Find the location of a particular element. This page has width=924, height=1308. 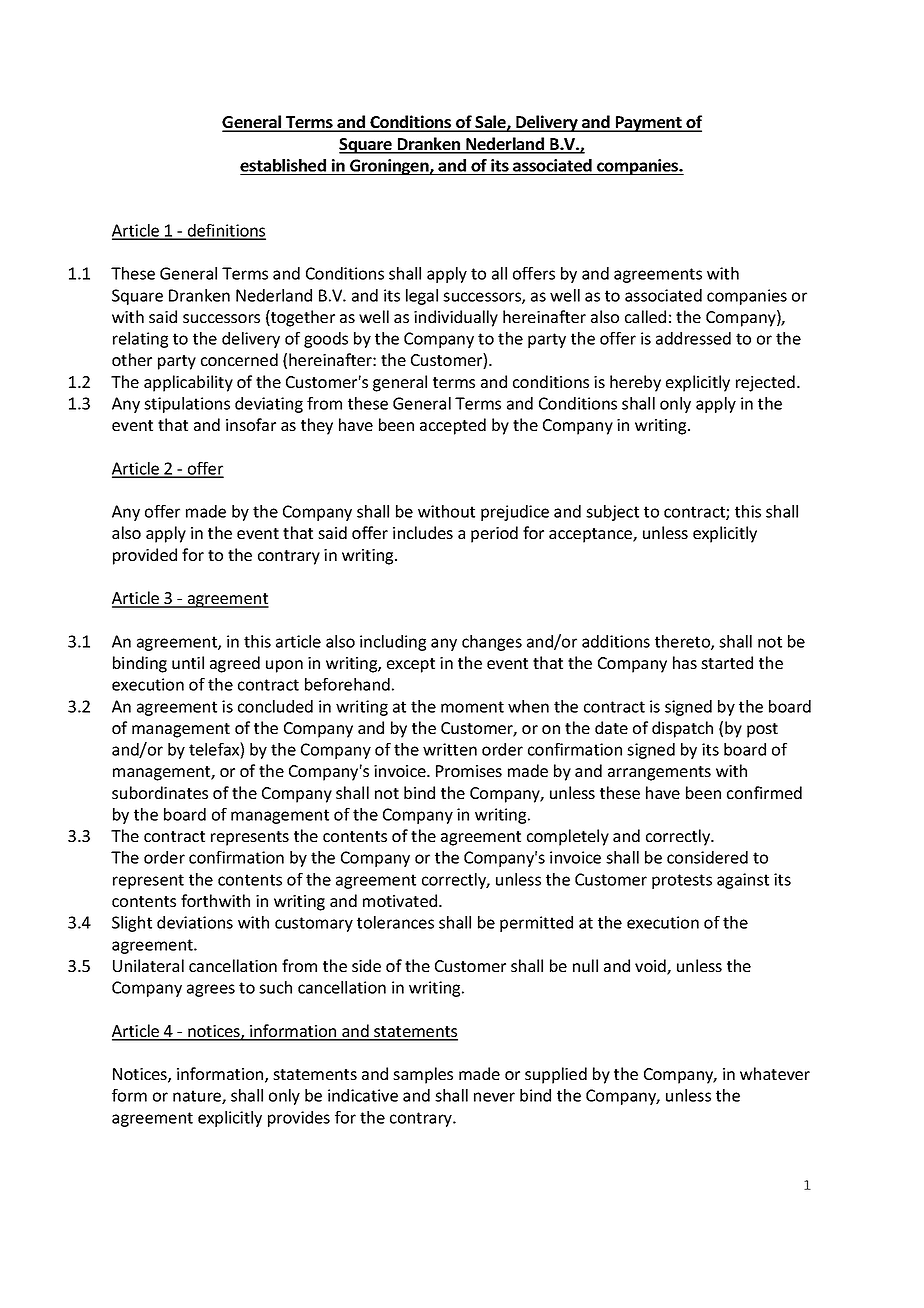

samples is located at coordinates (423, 1075).
